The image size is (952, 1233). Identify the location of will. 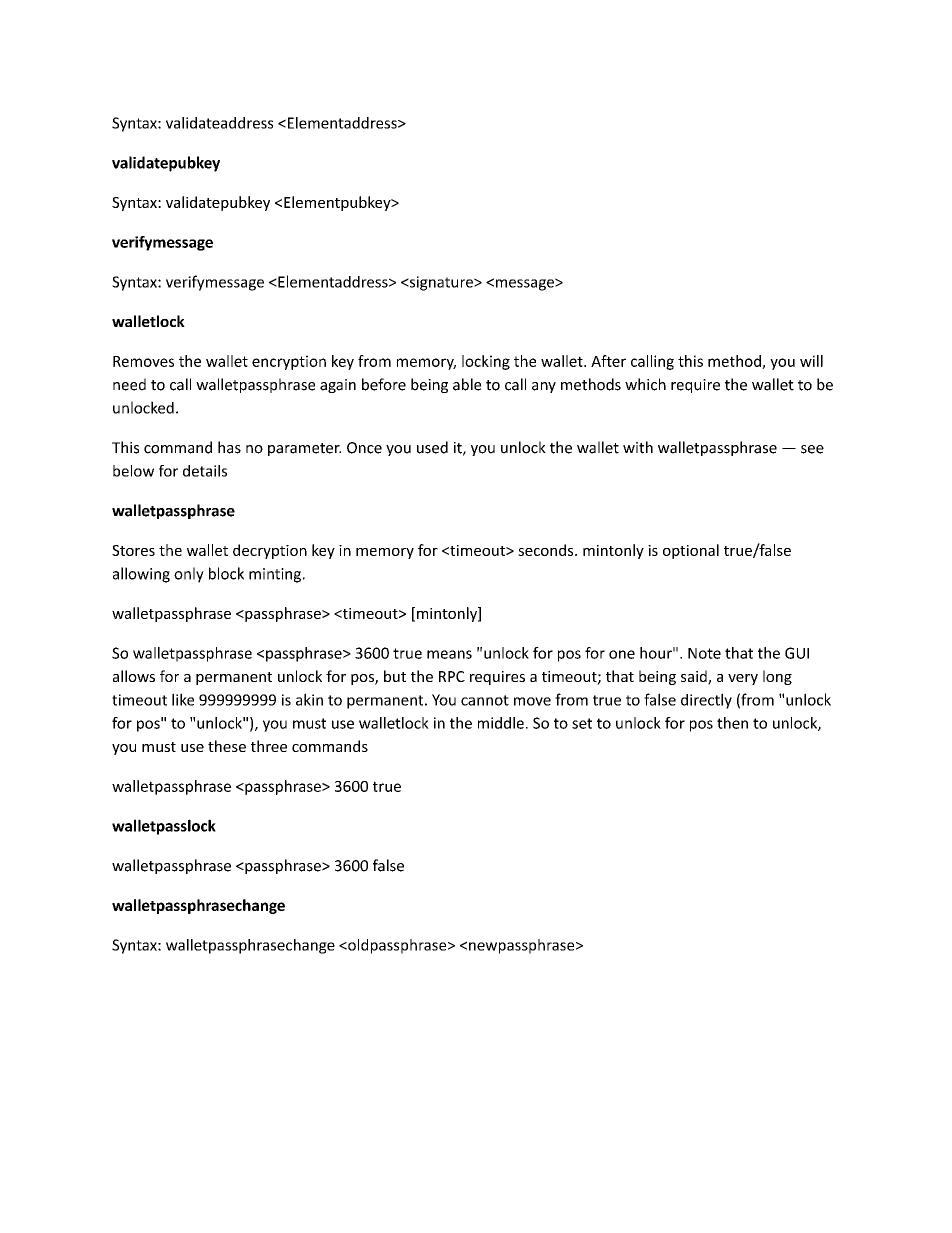
(811, 361).
